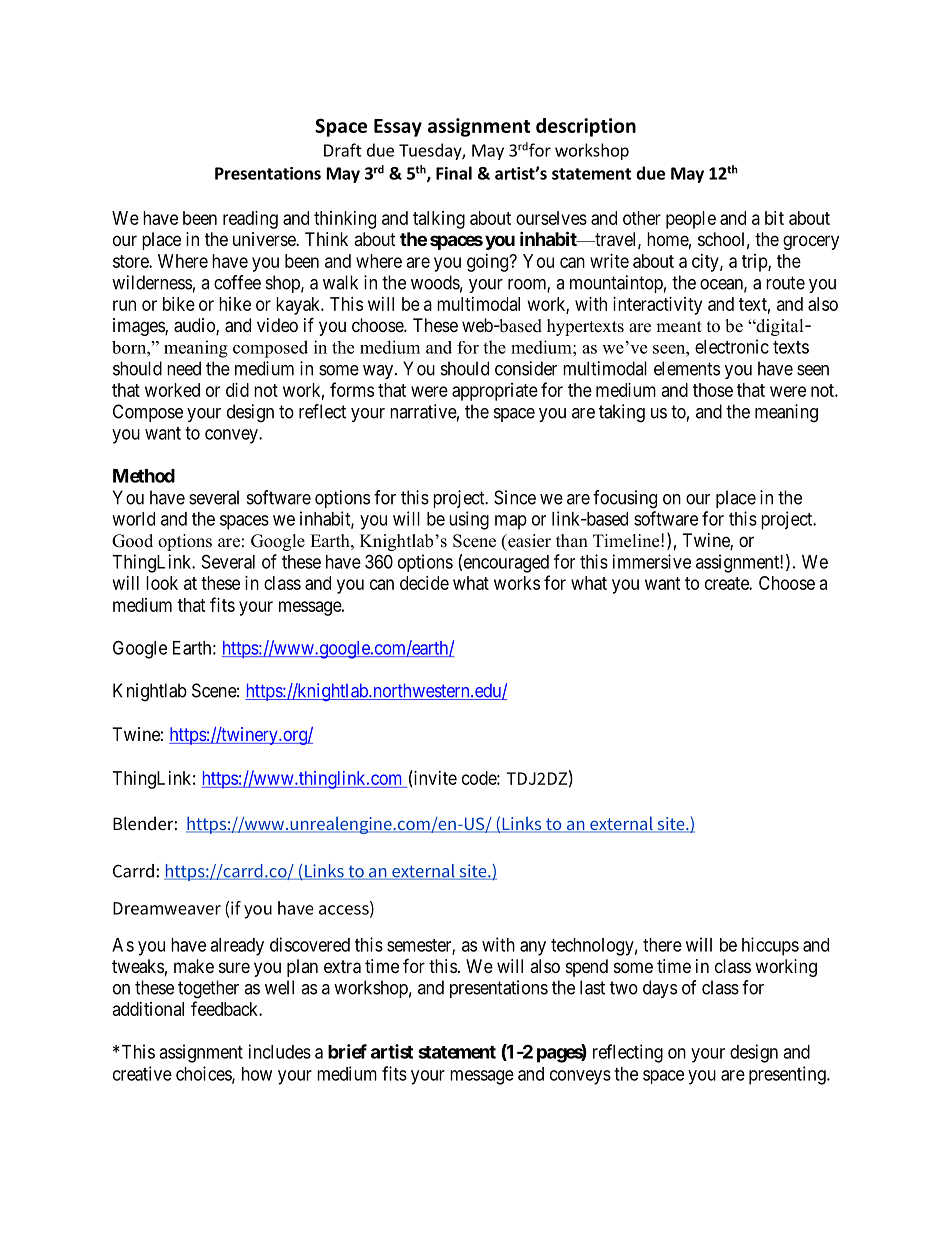 The image size is (952, 1233). What do you see at coordinates (691, 220) in the screenshot?
I see `people` at bounding box center [691, 220].
